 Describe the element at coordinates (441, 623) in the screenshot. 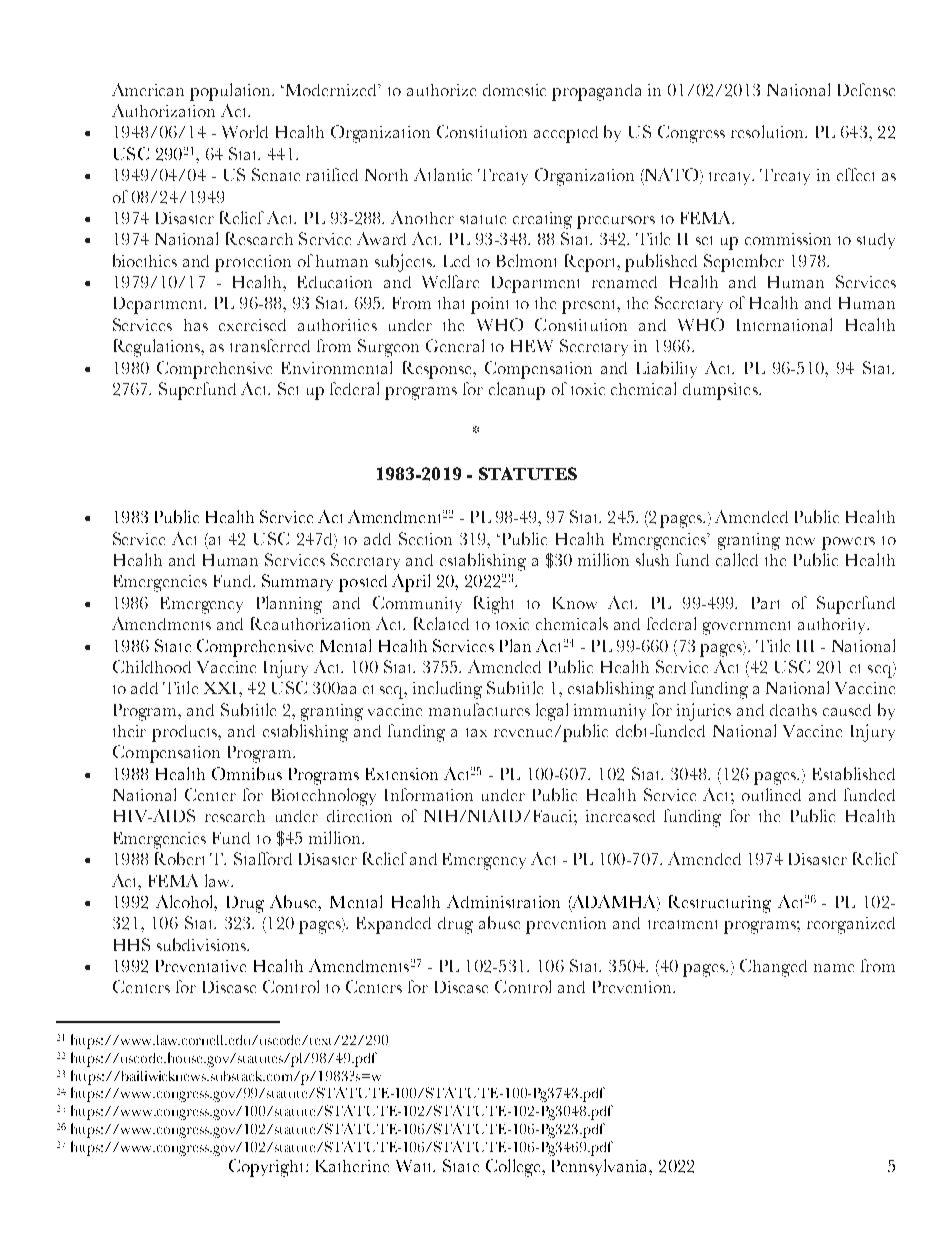

I see `Related` at that location.
